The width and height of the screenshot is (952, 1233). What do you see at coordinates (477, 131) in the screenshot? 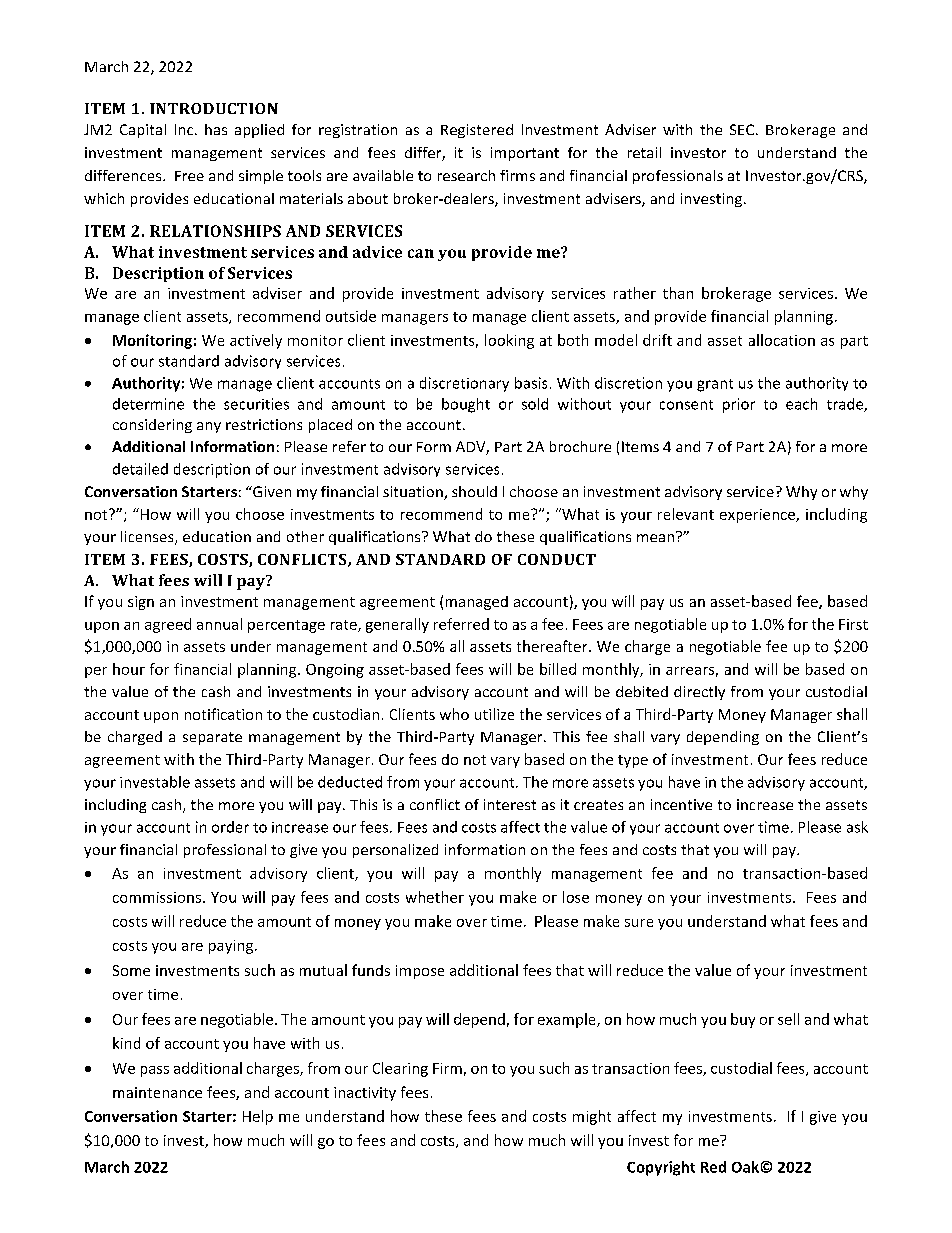
I see `Registered` at bounding box center [477, 131].
